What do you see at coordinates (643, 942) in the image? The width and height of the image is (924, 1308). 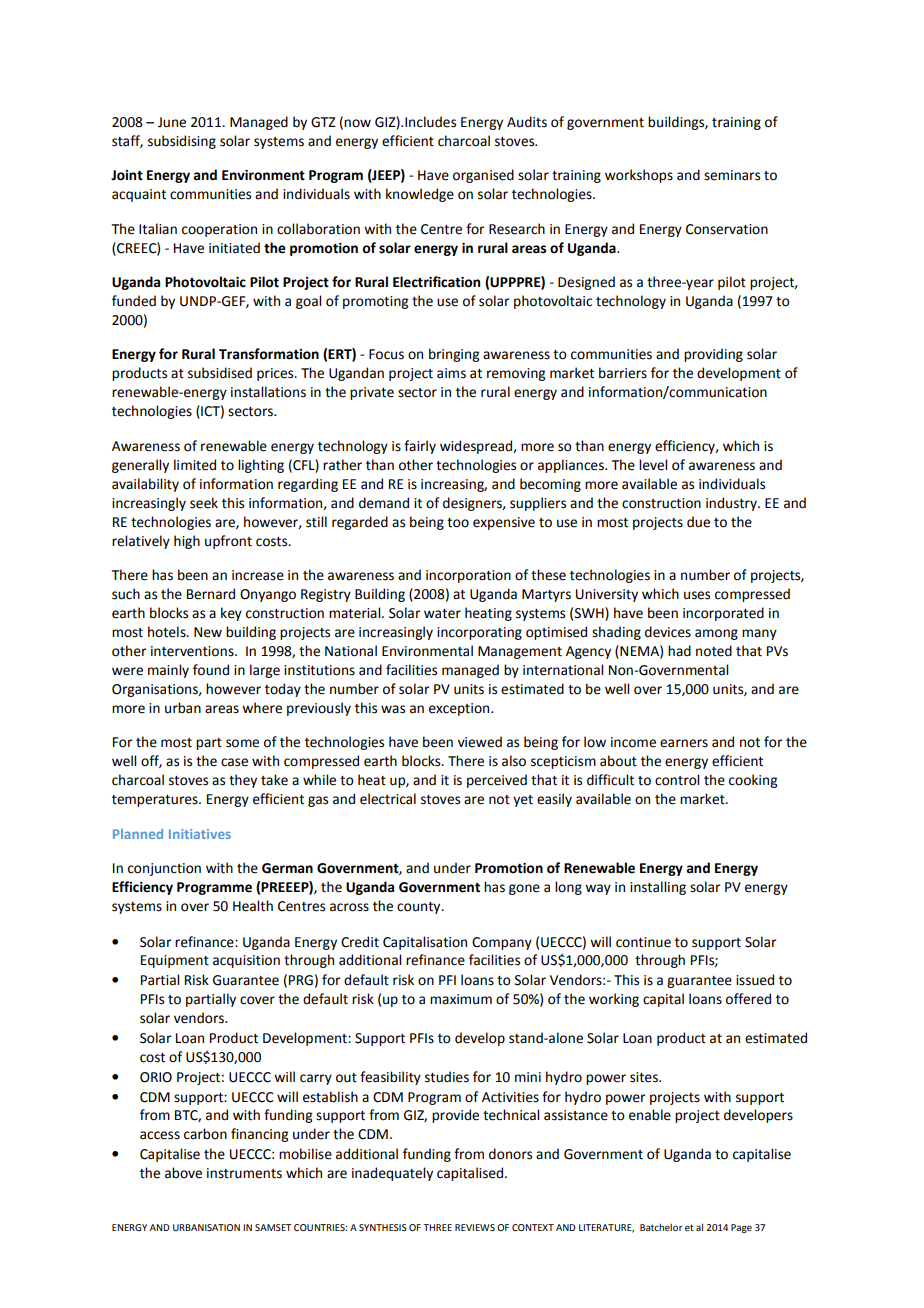 I see `continue` at bounding box center [643, 942].
